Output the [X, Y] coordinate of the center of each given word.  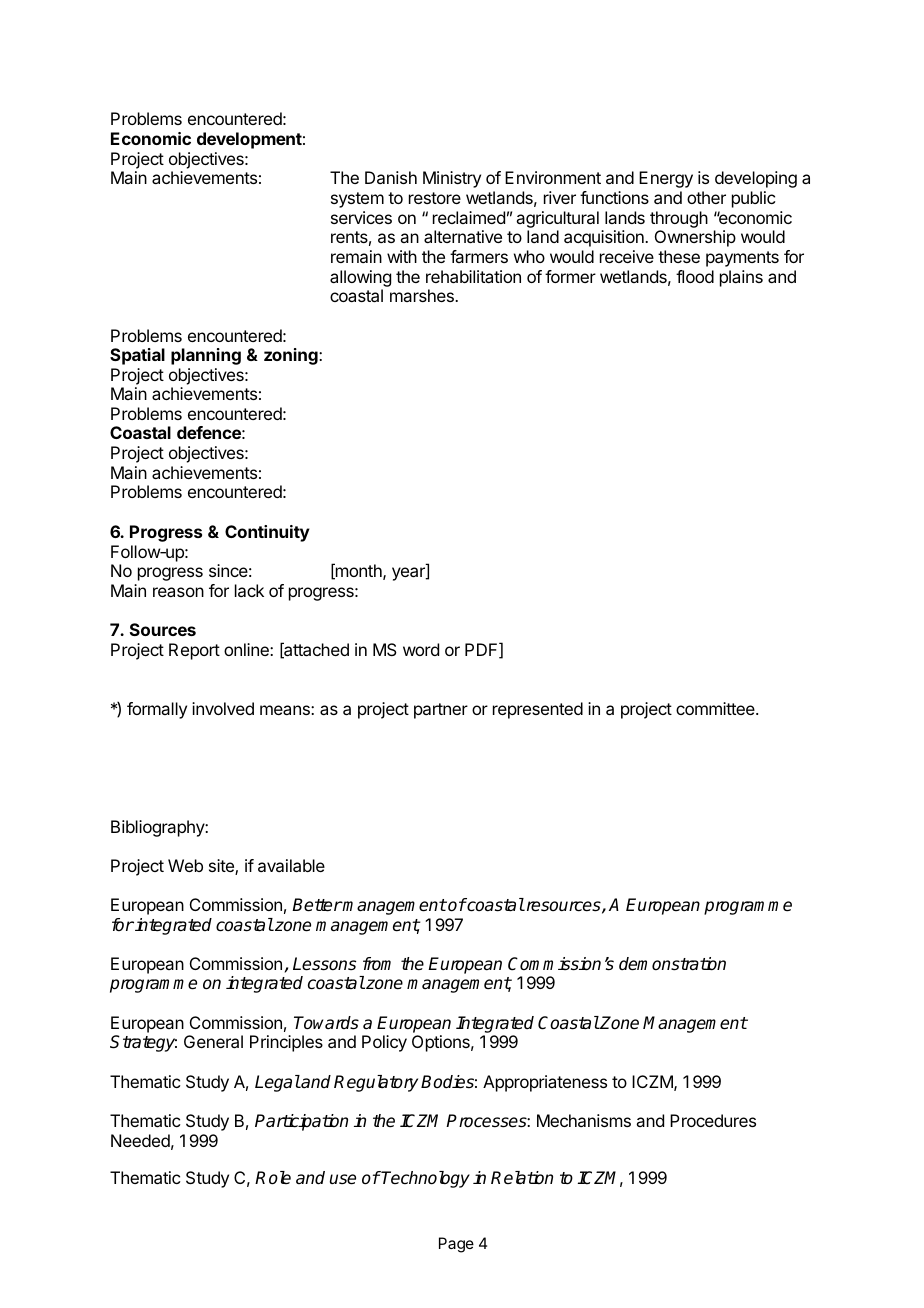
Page [456, 1245]
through [679, 219]
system [357, 200]
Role [273, 1178]
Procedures [713, 1120]
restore [435, 198]
